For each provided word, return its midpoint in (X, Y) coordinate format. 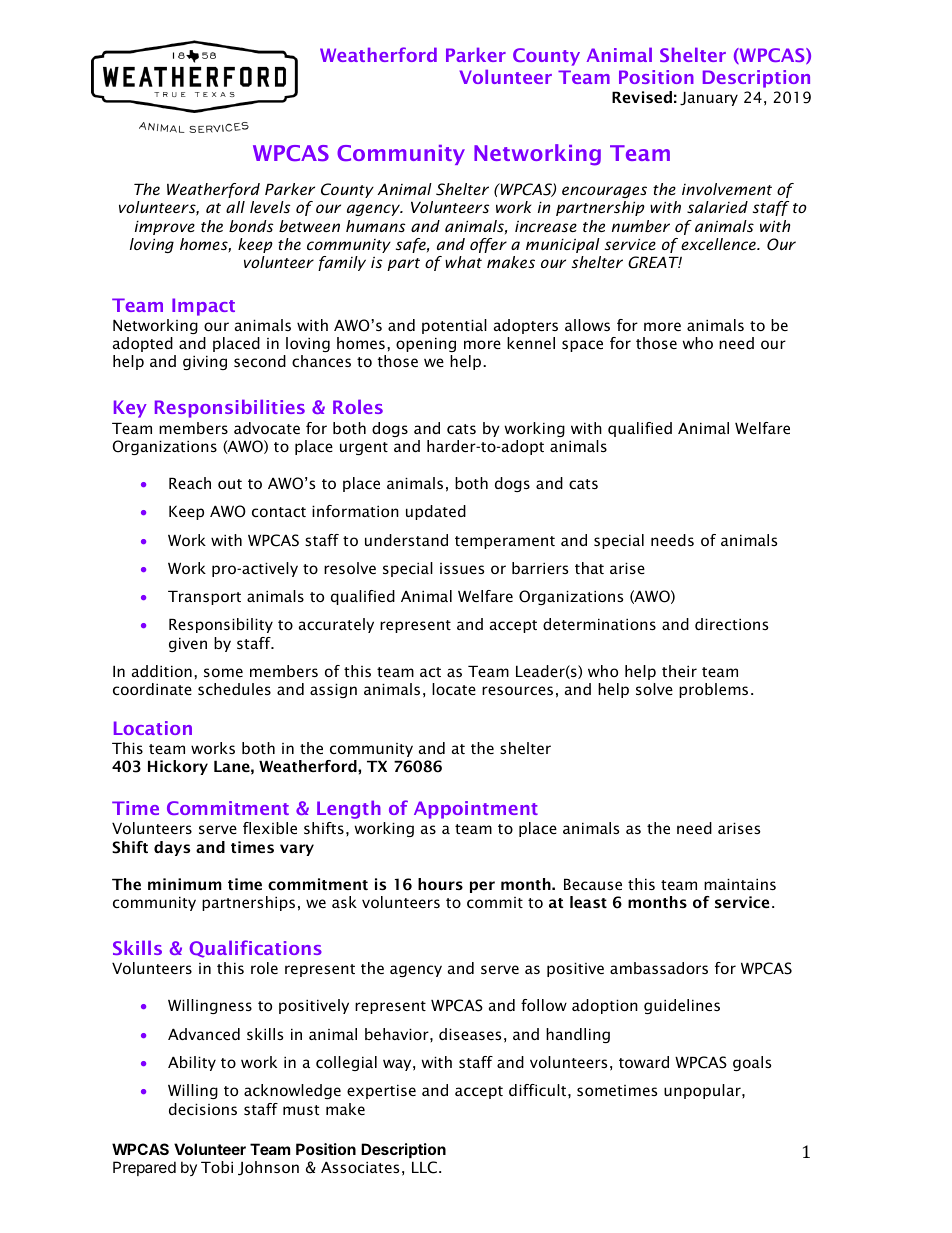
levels (270, 207)
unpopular (703, 1091)
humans (375, 226)
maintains (740, 884)
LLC (424, 1167)
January (709, 98)
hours (440, 884)
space (582, 346)
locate (454, 689)
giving (205, 362)
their (679, 671)
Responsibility (221, 625)
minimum (185, 884)
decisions (203, 1109)
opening (426, 344)
